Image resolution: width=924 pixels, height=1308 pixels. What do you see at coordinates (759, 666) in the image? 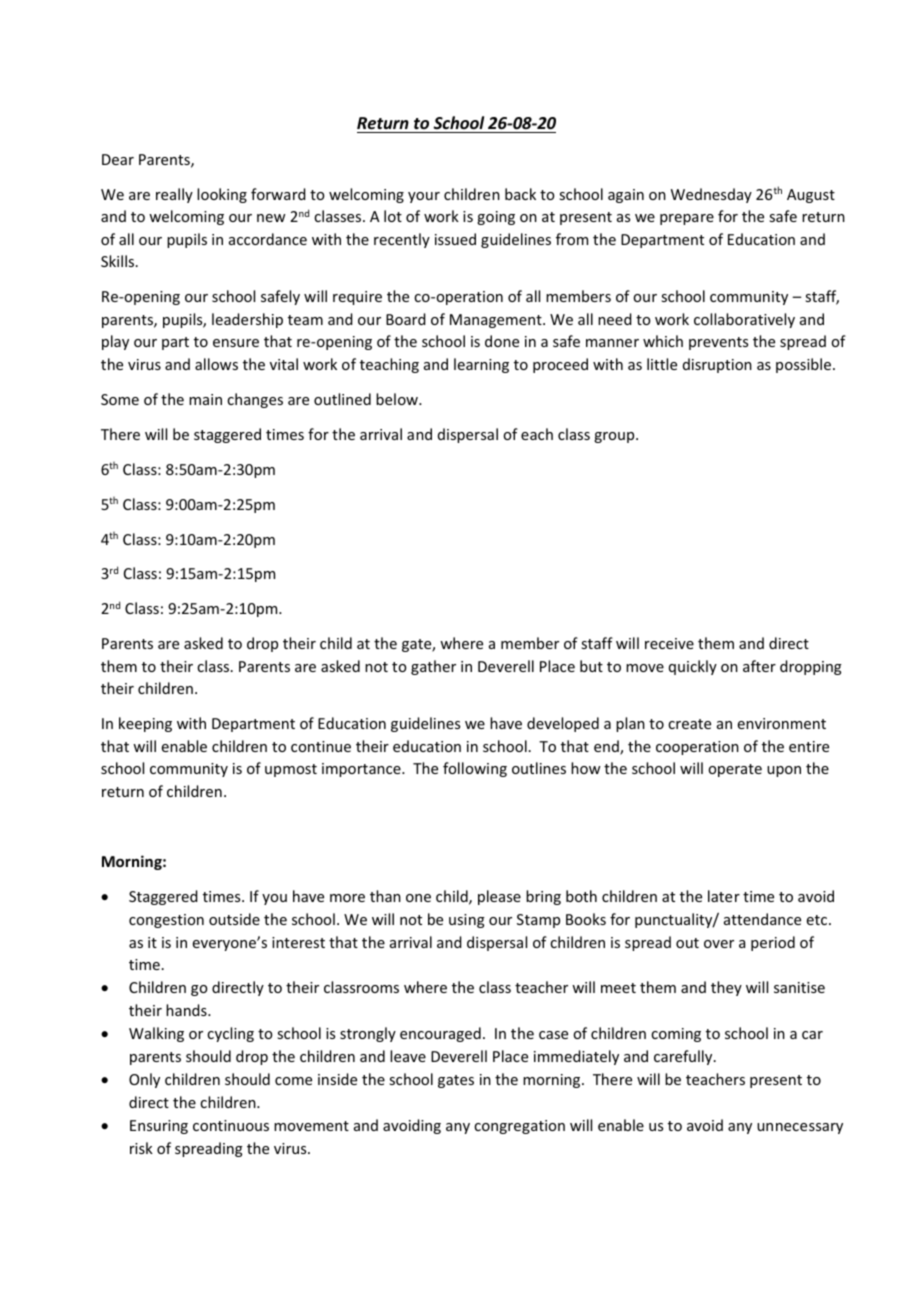
I see `after` at bounding box center [759, 666].
